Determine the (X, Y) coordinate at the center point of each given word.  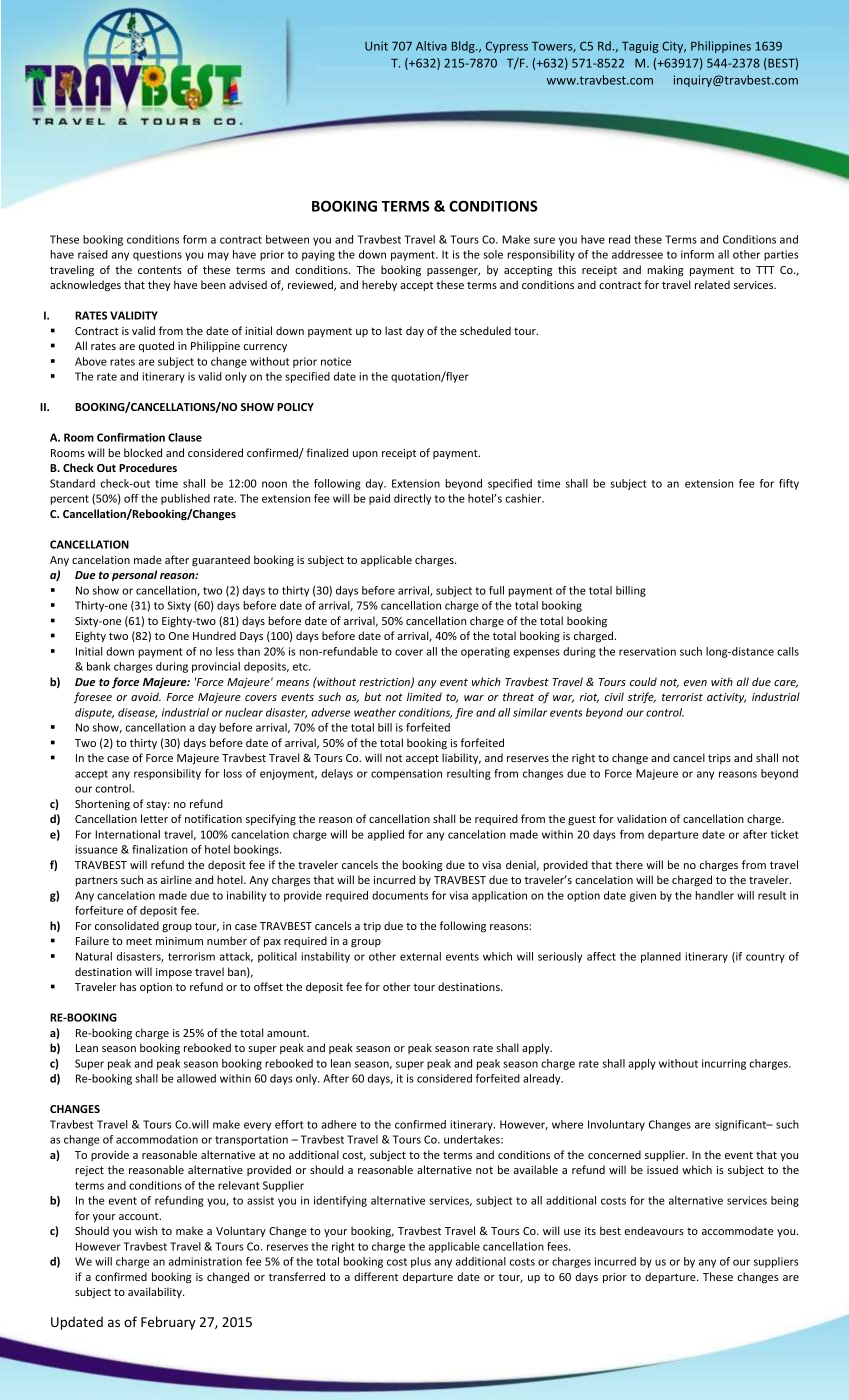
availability (156, 1293)
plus (421, 1262)
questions (157, 255)
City (674, 47)
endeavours (654, 1230)
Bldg (464, 47)
